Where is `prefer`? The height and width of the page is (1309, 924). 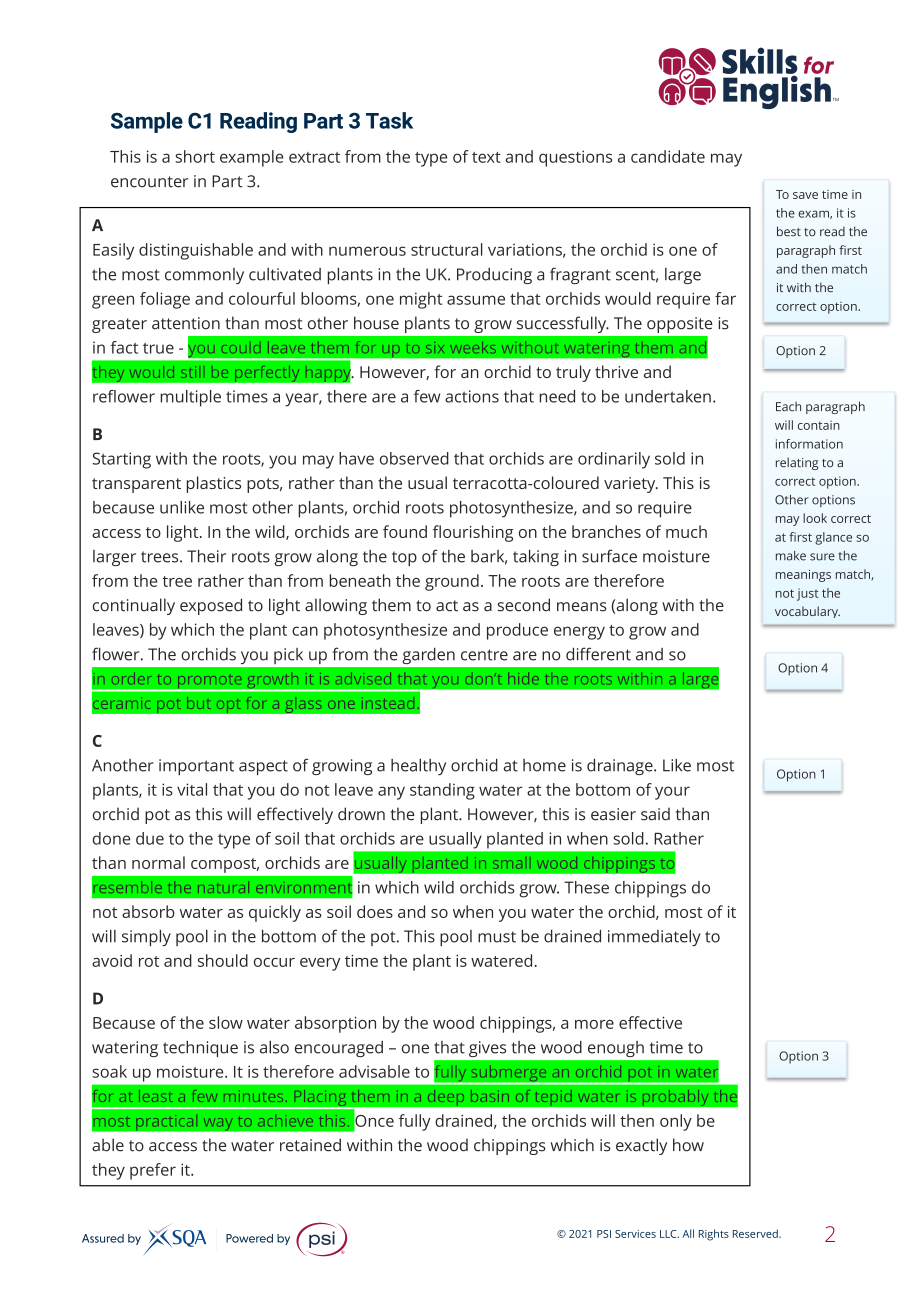 prefer is located at coordinates (153, 1171).
